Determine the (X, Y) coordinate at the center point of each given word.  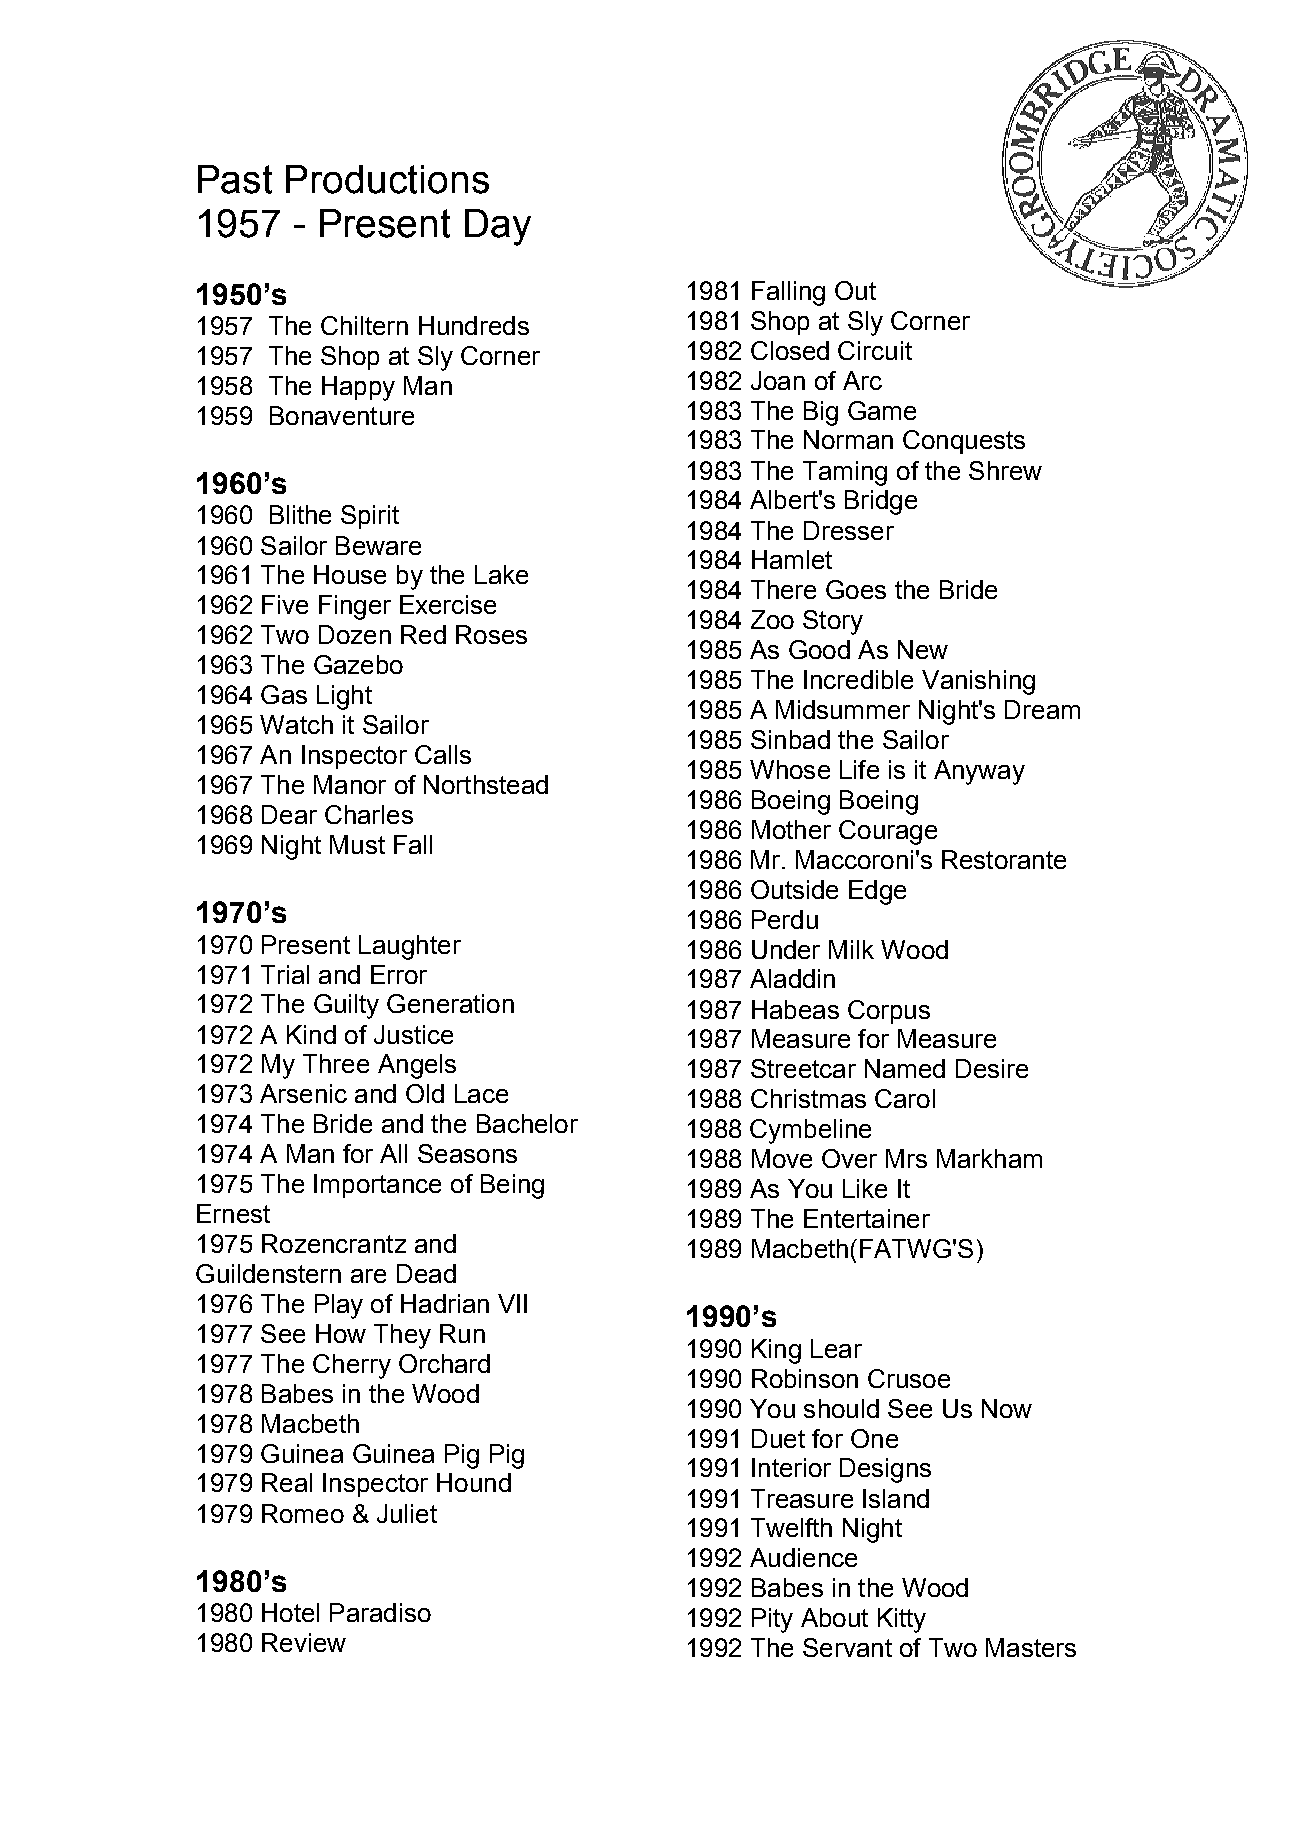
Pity (772, 1620)
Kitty (902, 1620)
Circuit (875, 350)
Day (498, 227)
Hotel (290, 1612)
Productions (387, 179)
